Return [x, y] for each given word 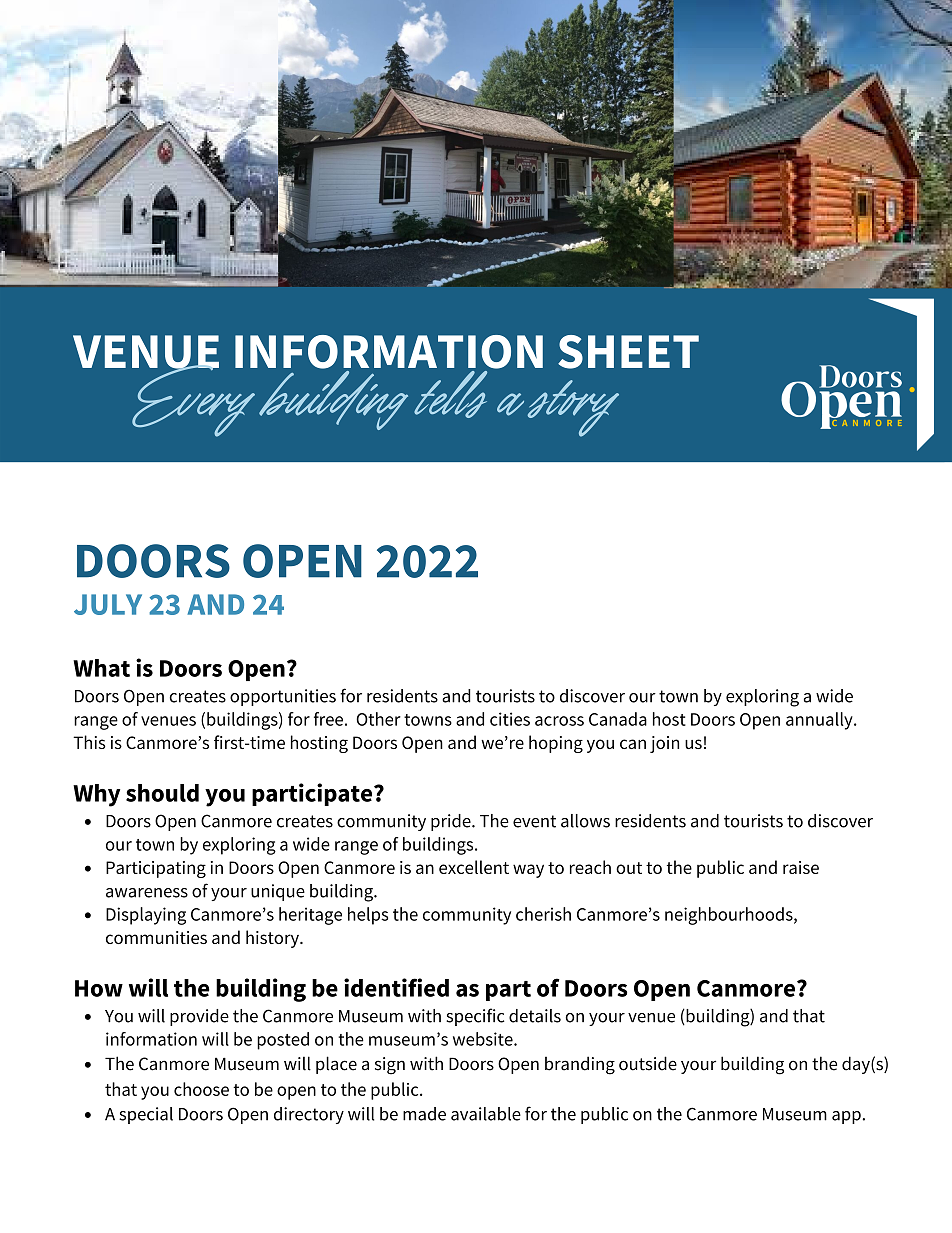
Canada [618, 719]
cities [510, 719]
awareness [147, 893]
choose [201, 1089]
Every [195, 399]
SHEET [628, 352]
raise [801, 867]
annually [820, 721]
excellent [474, 867]
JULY [108, 604]
